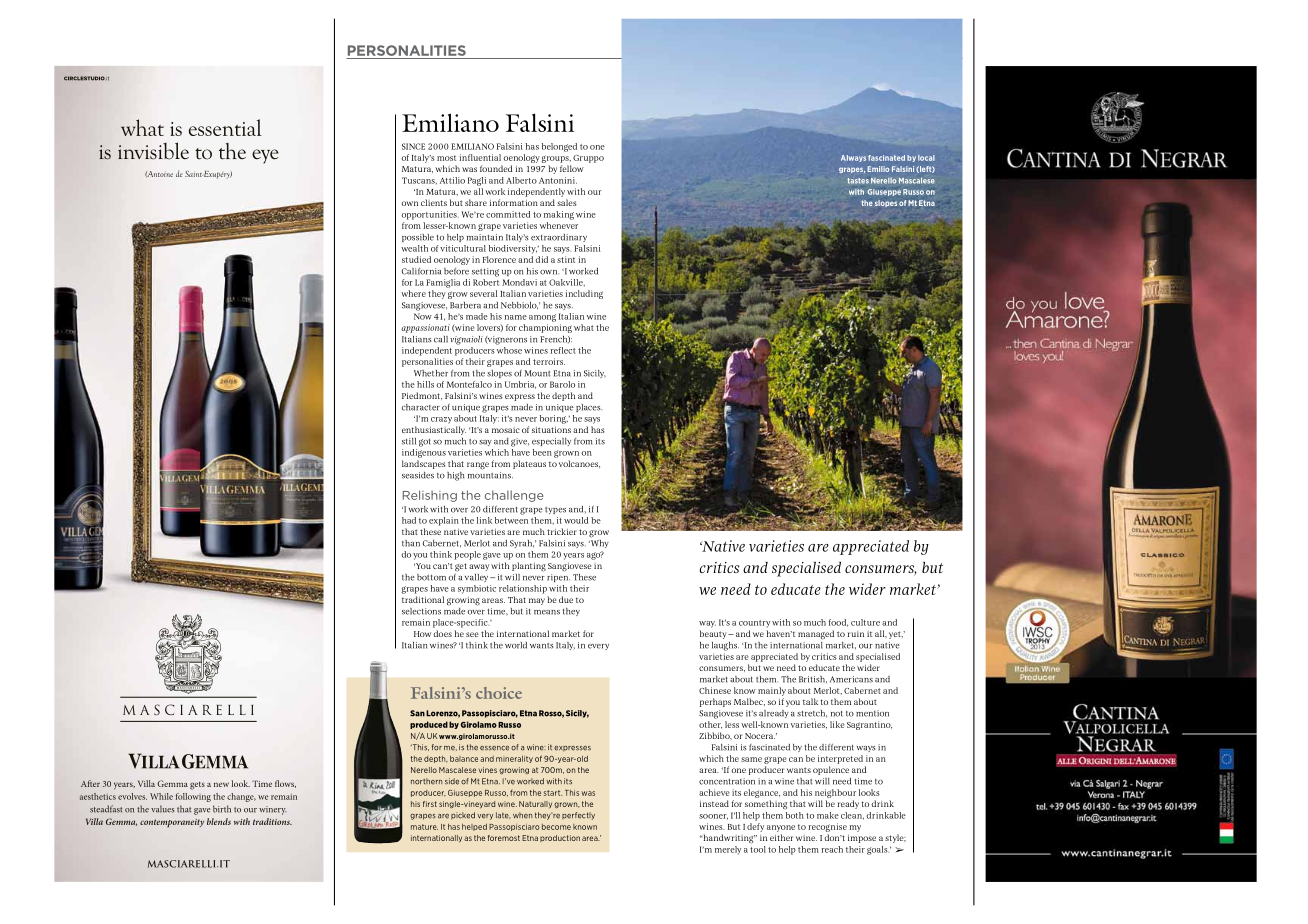 This document has width=1308, height=924. What do you see at coordinates (484, 520) in the document?
I see `link` at bounding box center [484, 520].
